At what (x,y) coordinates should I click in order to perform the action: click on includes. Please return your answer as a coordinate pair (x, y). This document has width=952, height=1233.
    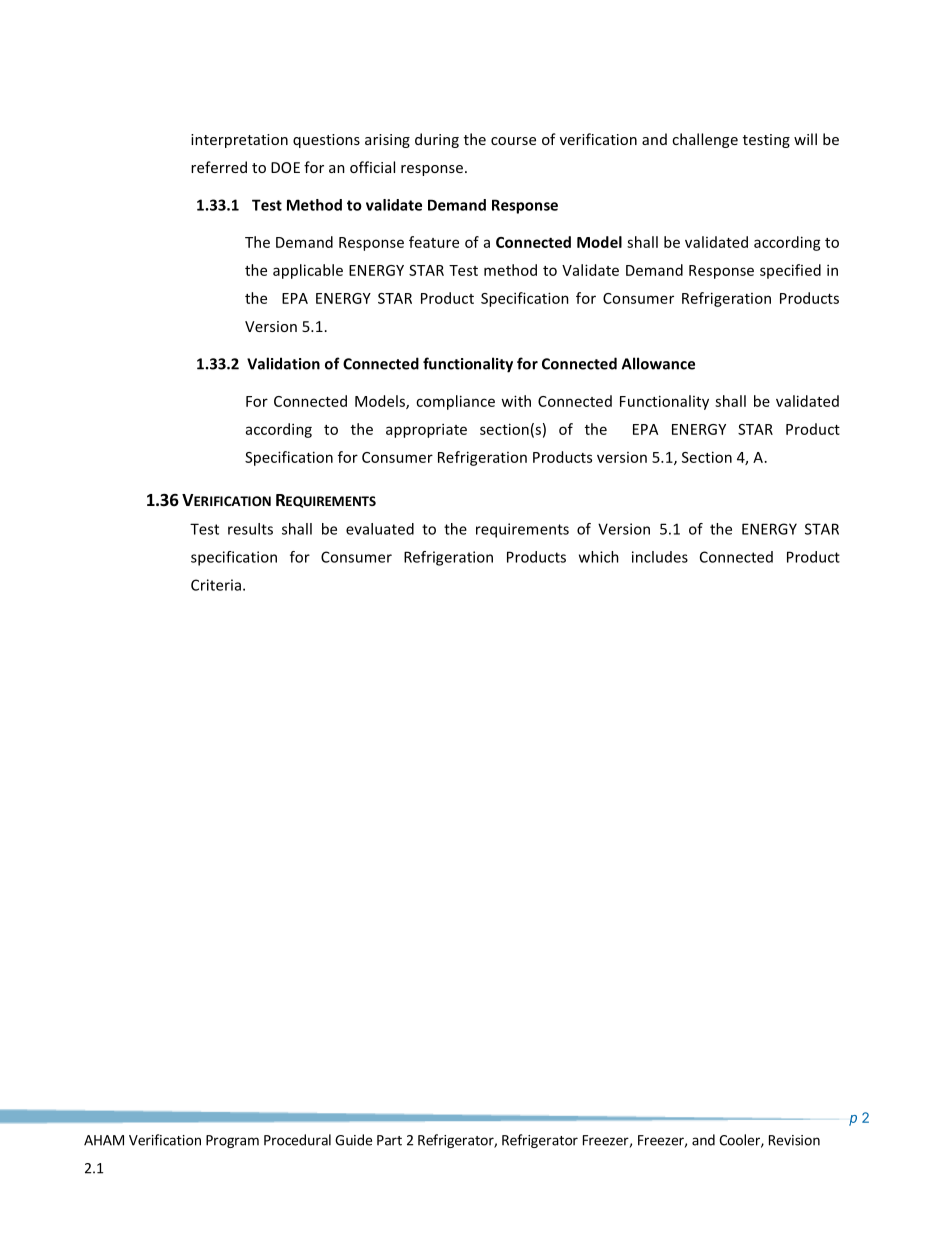
    Looking at the image, I should click on (660, 557).
